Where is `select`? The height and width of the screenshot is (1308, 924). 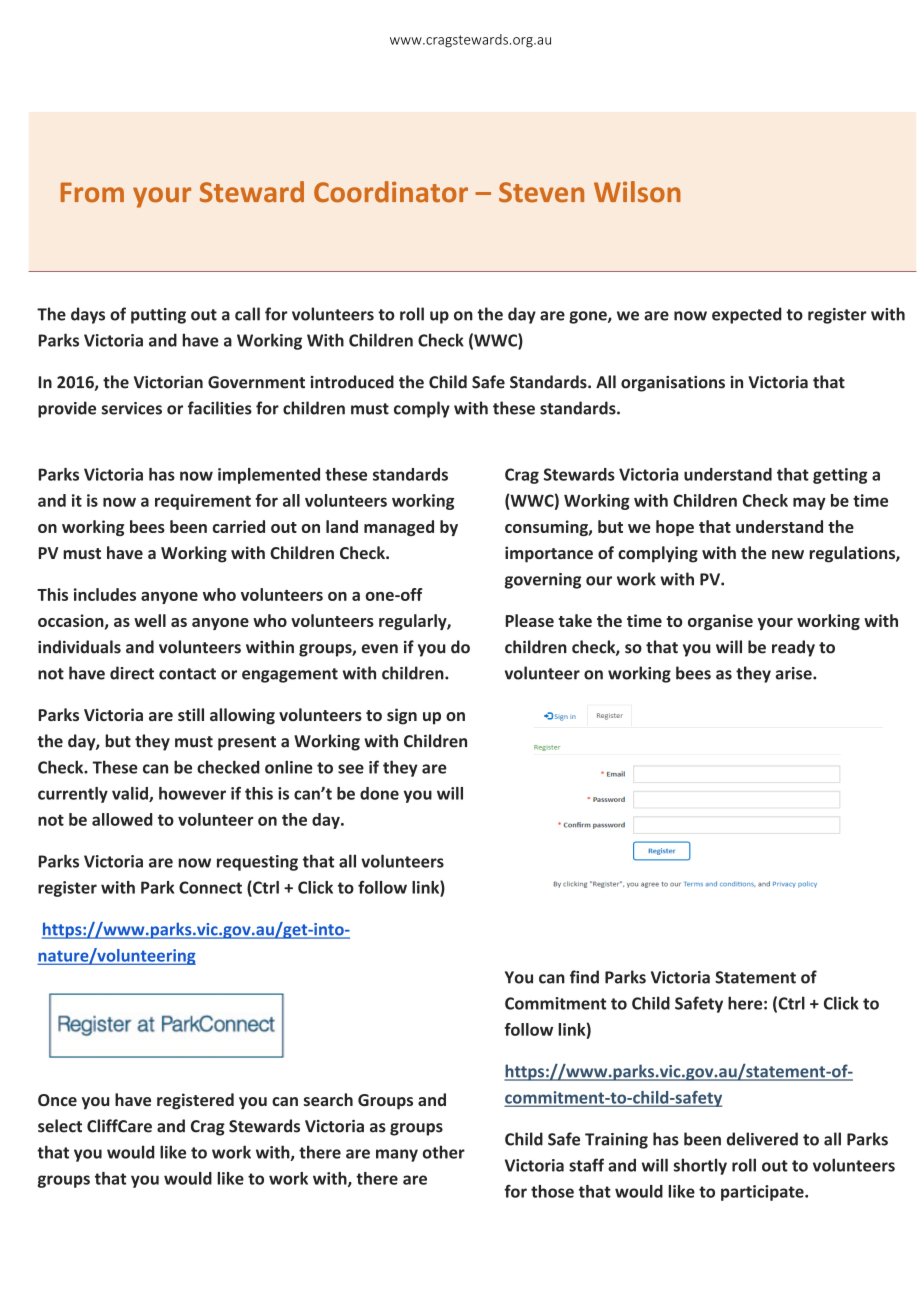 select is located at coordinates (60, 1126).
